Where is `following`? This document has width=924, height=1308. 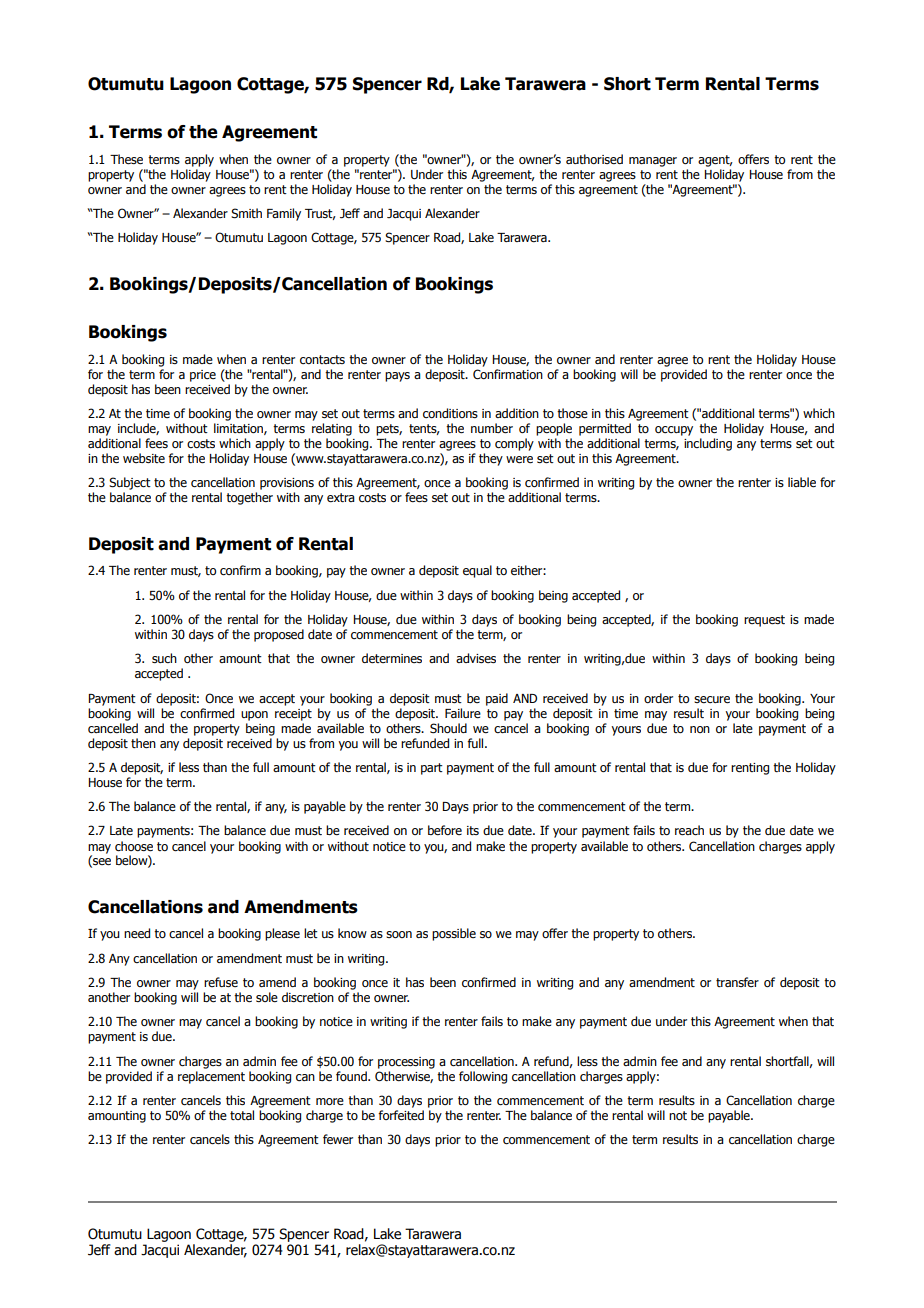
following is located at coordinates (483, 1077).
